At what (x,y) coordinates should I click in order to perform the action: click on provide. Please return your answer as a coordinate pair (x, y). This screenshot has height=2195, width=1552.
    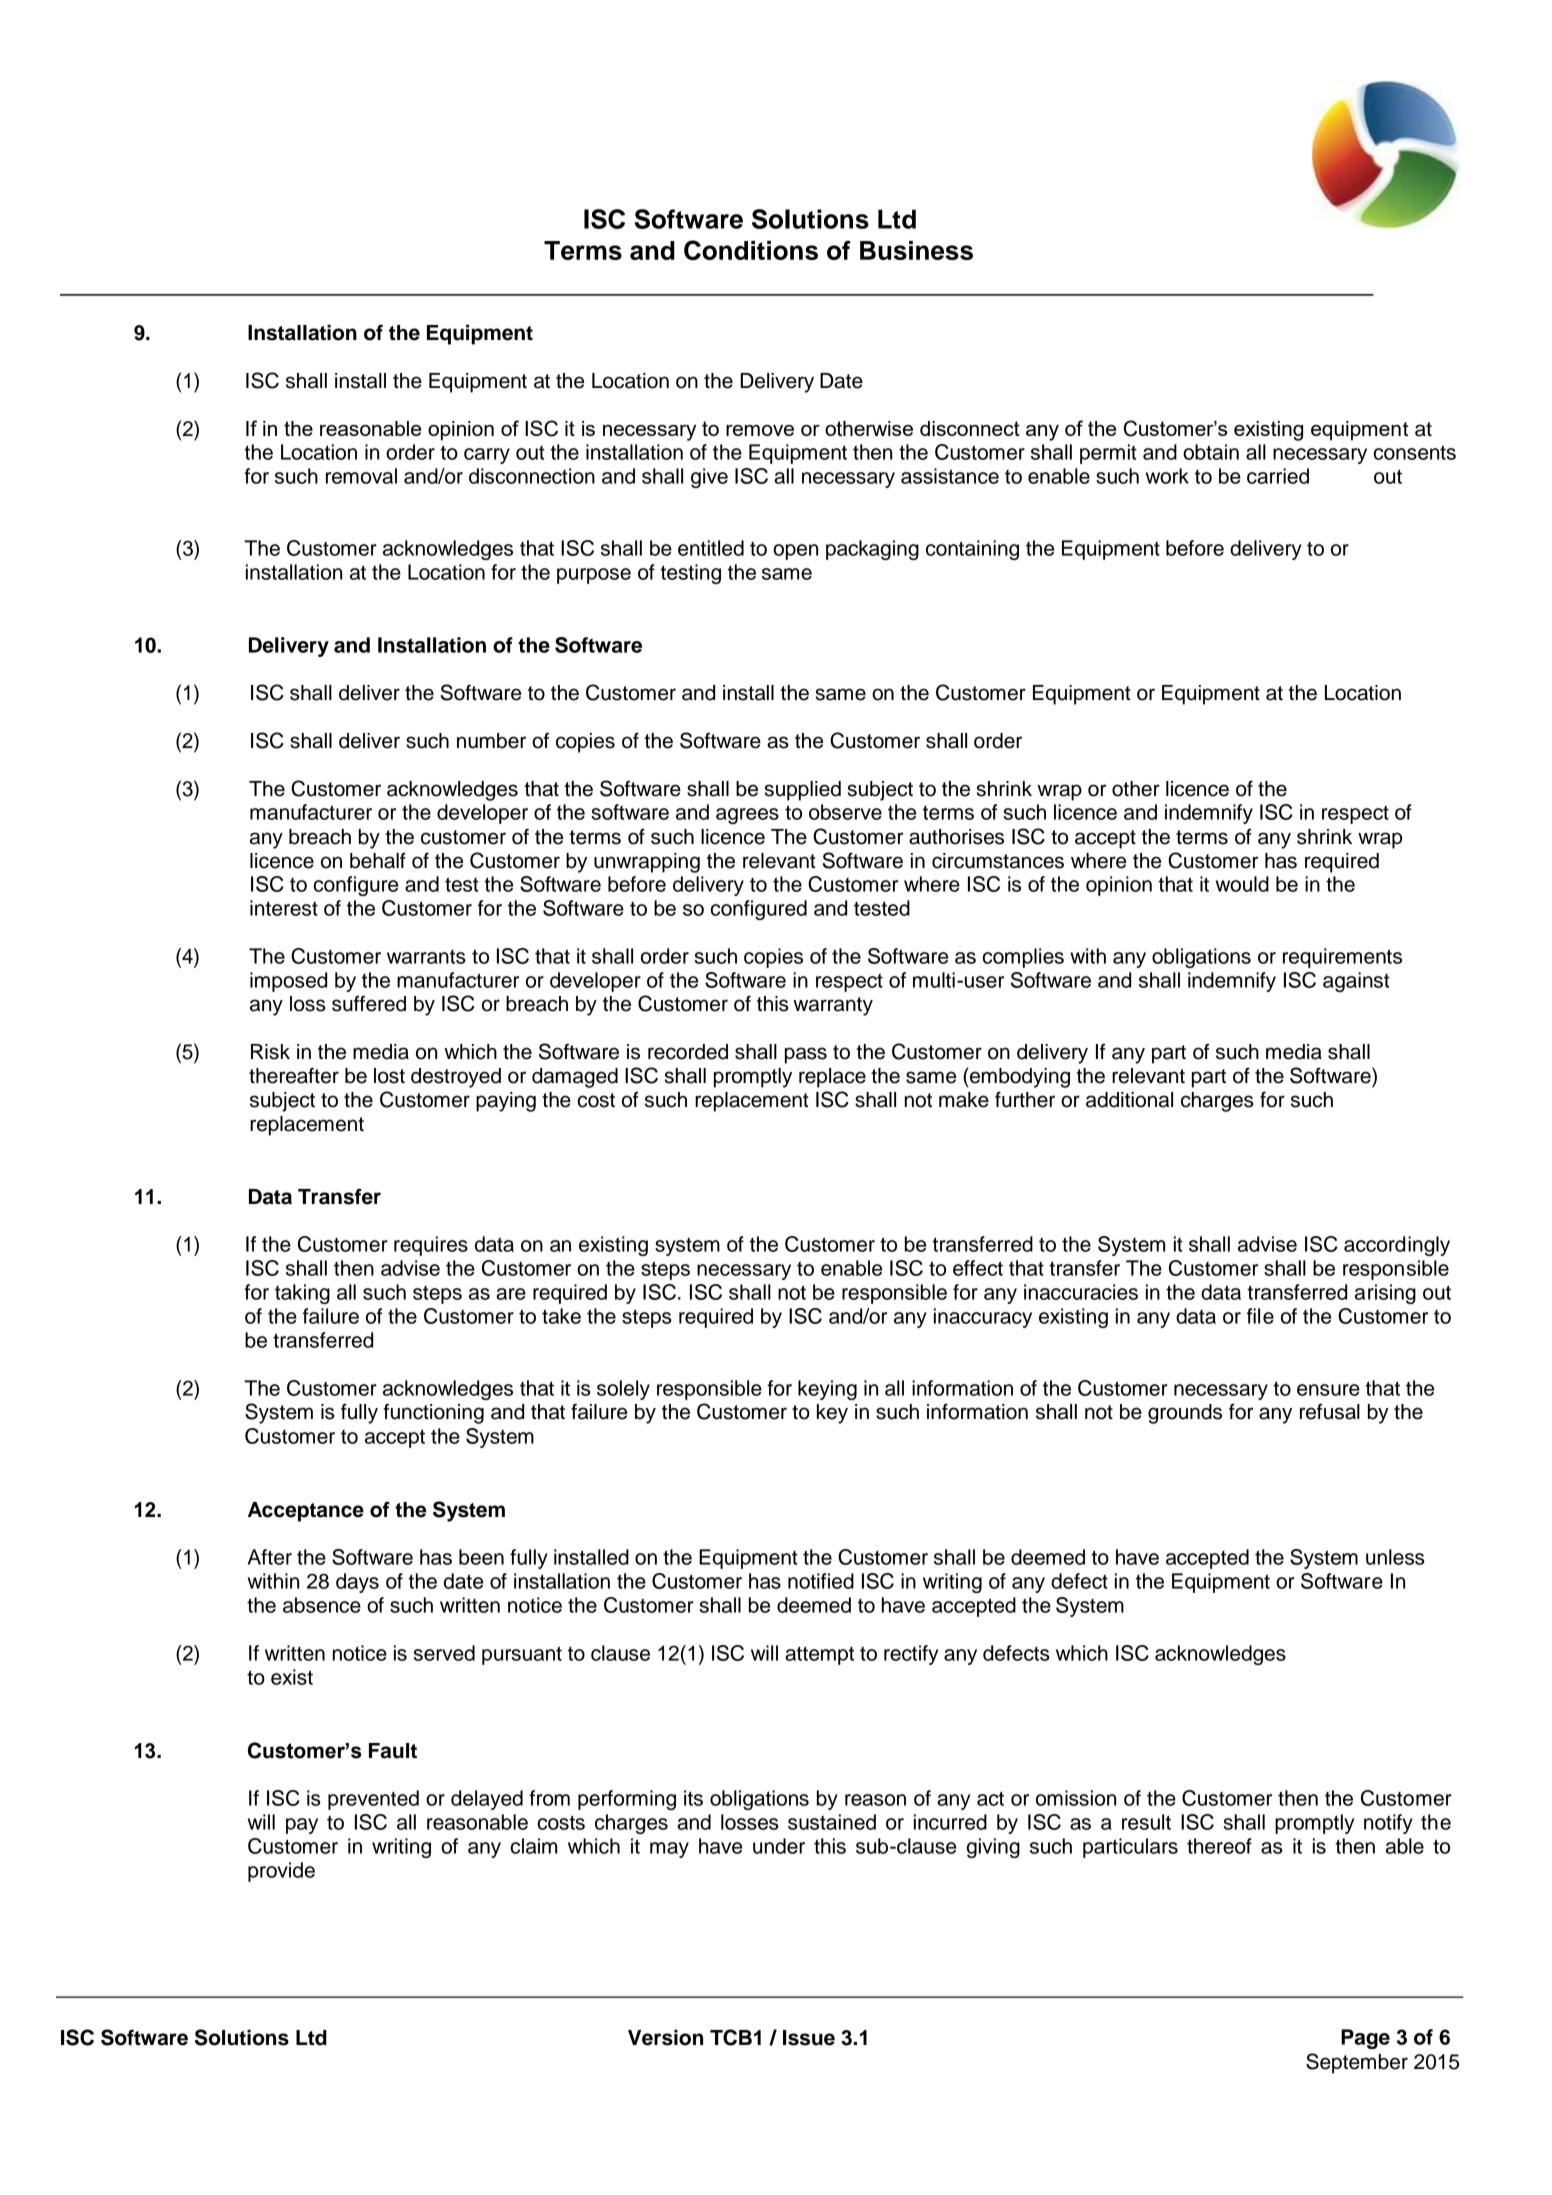
    Looking at the image, I should click on (281, 1872).
